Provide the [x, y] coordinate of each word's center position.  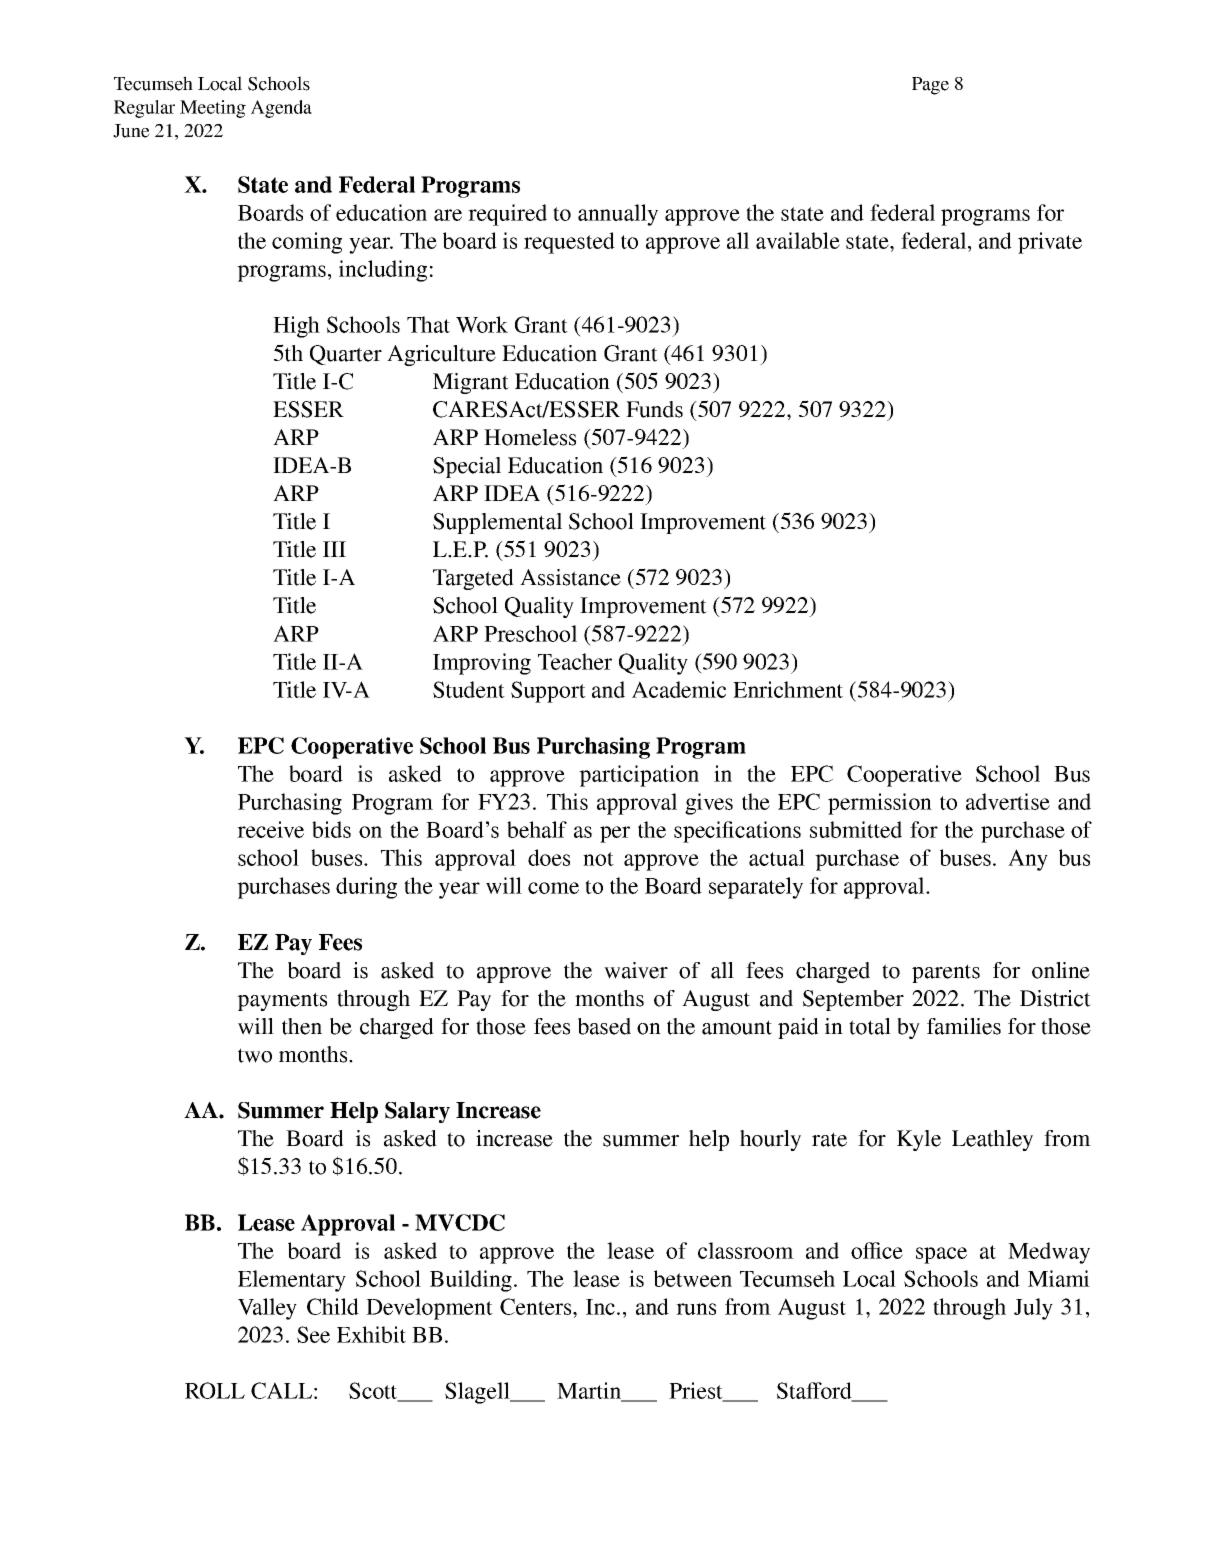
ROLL [215, 1390]
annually [618, 215]
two [255, 1055]
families [964, 1026]
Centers [537, 1306]
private [1050, 243]
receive [270, 829]
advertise [1008, 801]
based [604, 1026]
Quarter [346, 355]
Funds [654, 409]
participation [639, 776]
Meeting [213, 109]
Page [930, 86]
